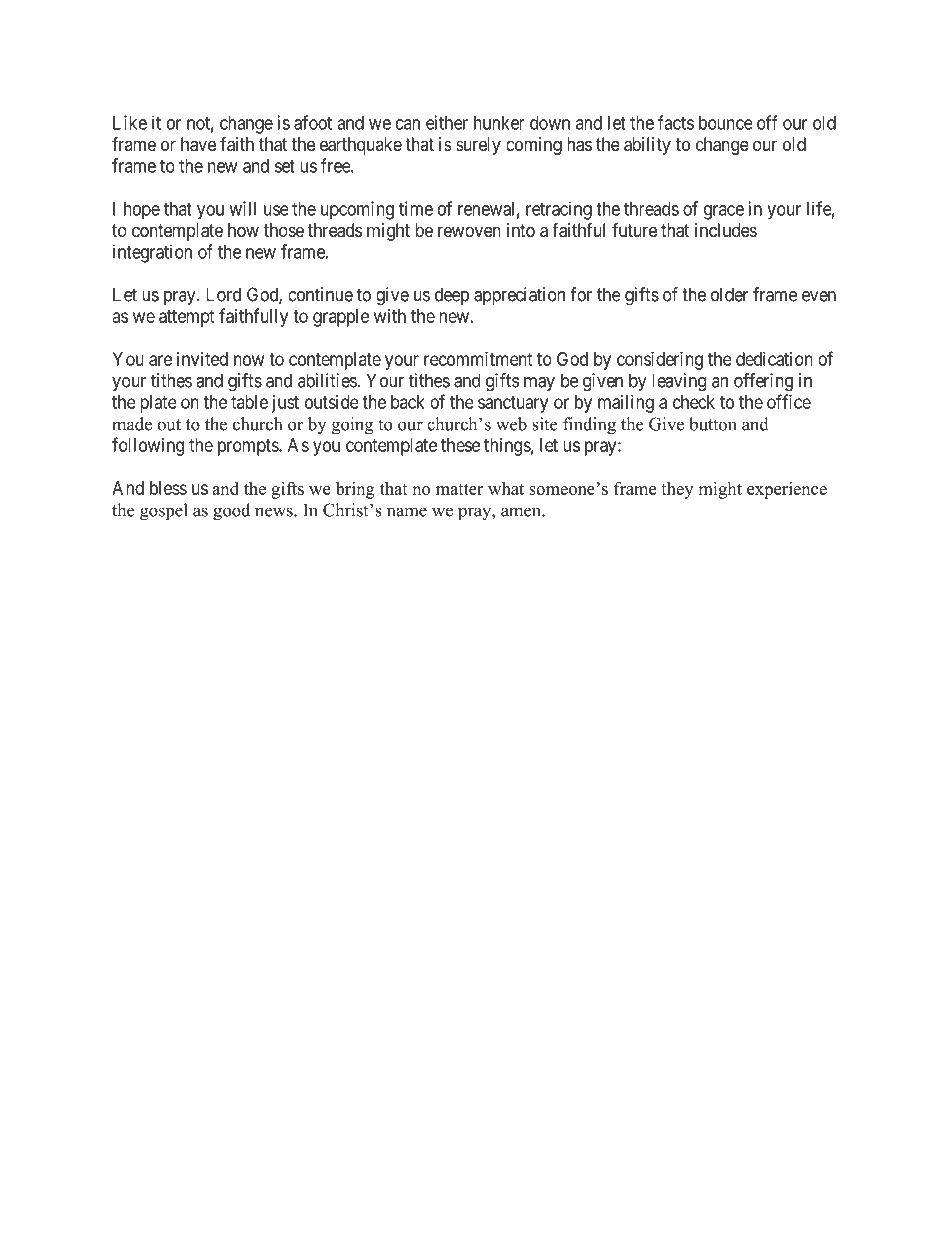  What do you see at coordinates (726, 123) in the screenshot?
I see `bounce` at bounding box center [726, 123].
